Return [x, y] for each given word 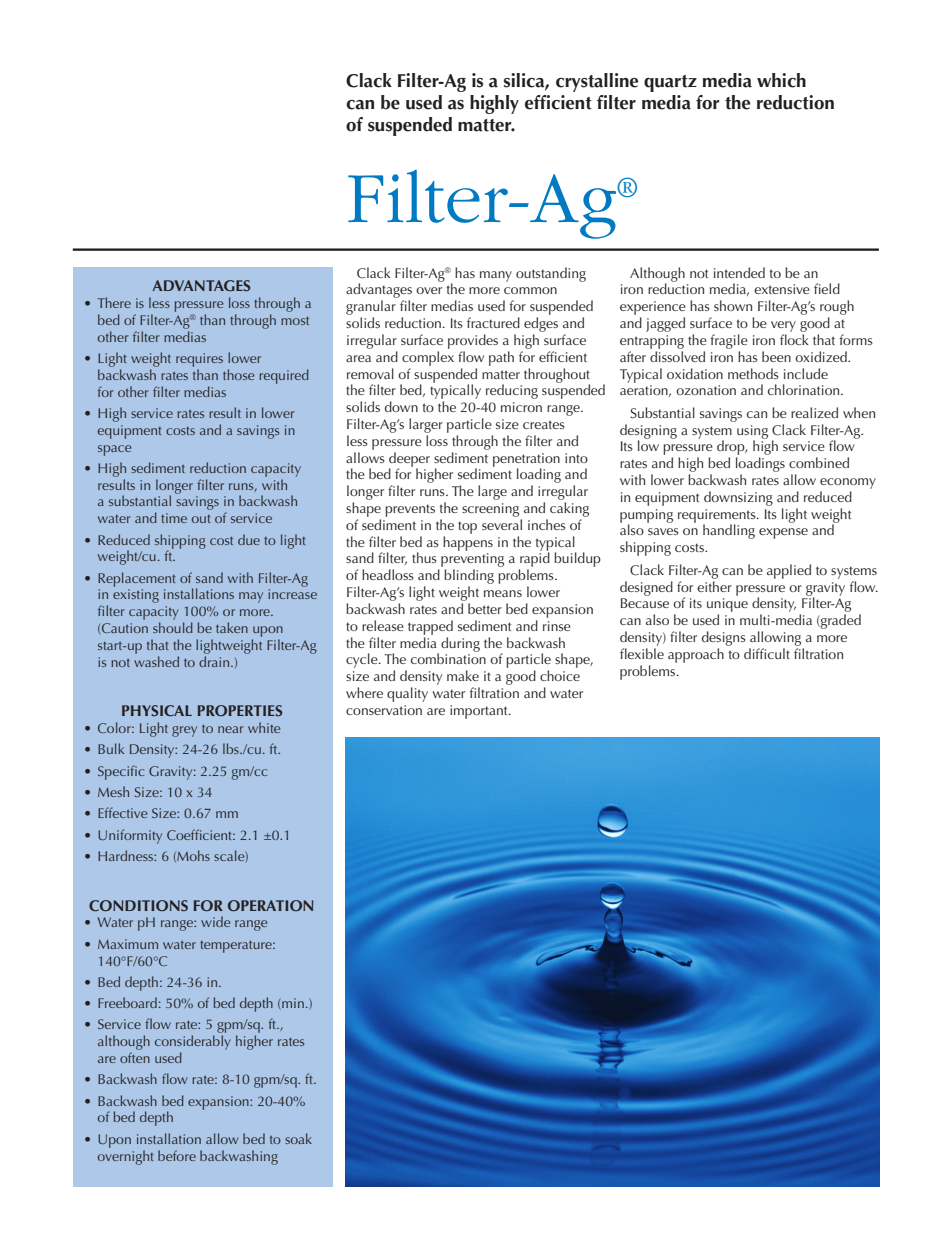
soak [298, 1138]
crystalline [597, 82]
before [177, 1155]
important [480, 712]
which [781, 80]
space [114, 450]
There [114, 302]
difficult [767, 653]
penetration [526, 461]
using [752, 433]
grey [184, 731]
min [292, 1004]
